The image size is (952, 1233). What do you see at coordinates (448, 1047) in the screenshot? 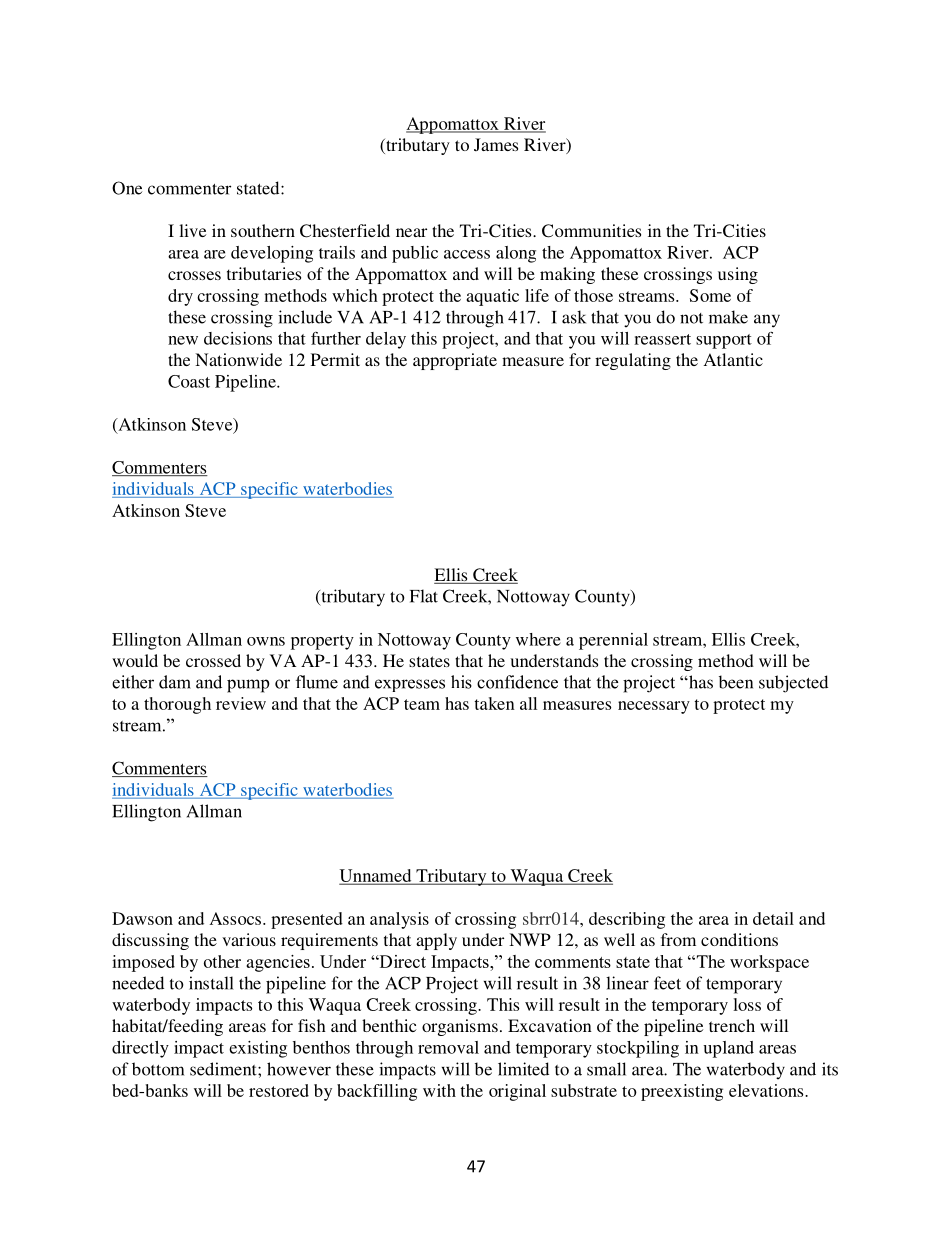
I see `removal` at bounding box center [448, 1047].
